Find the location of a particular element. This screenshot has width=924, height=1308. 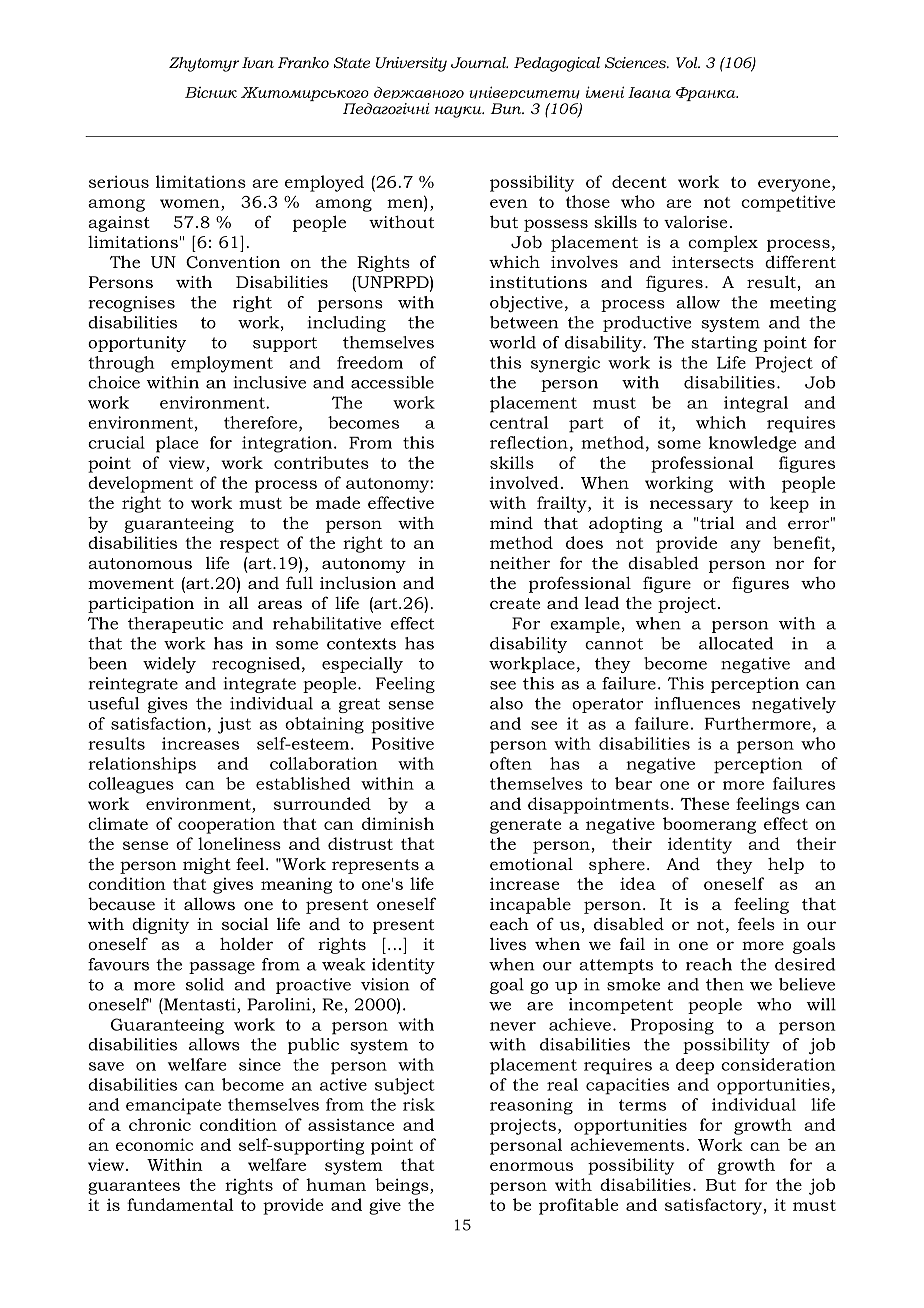

Ivan is located at coordinates (258, 62).
